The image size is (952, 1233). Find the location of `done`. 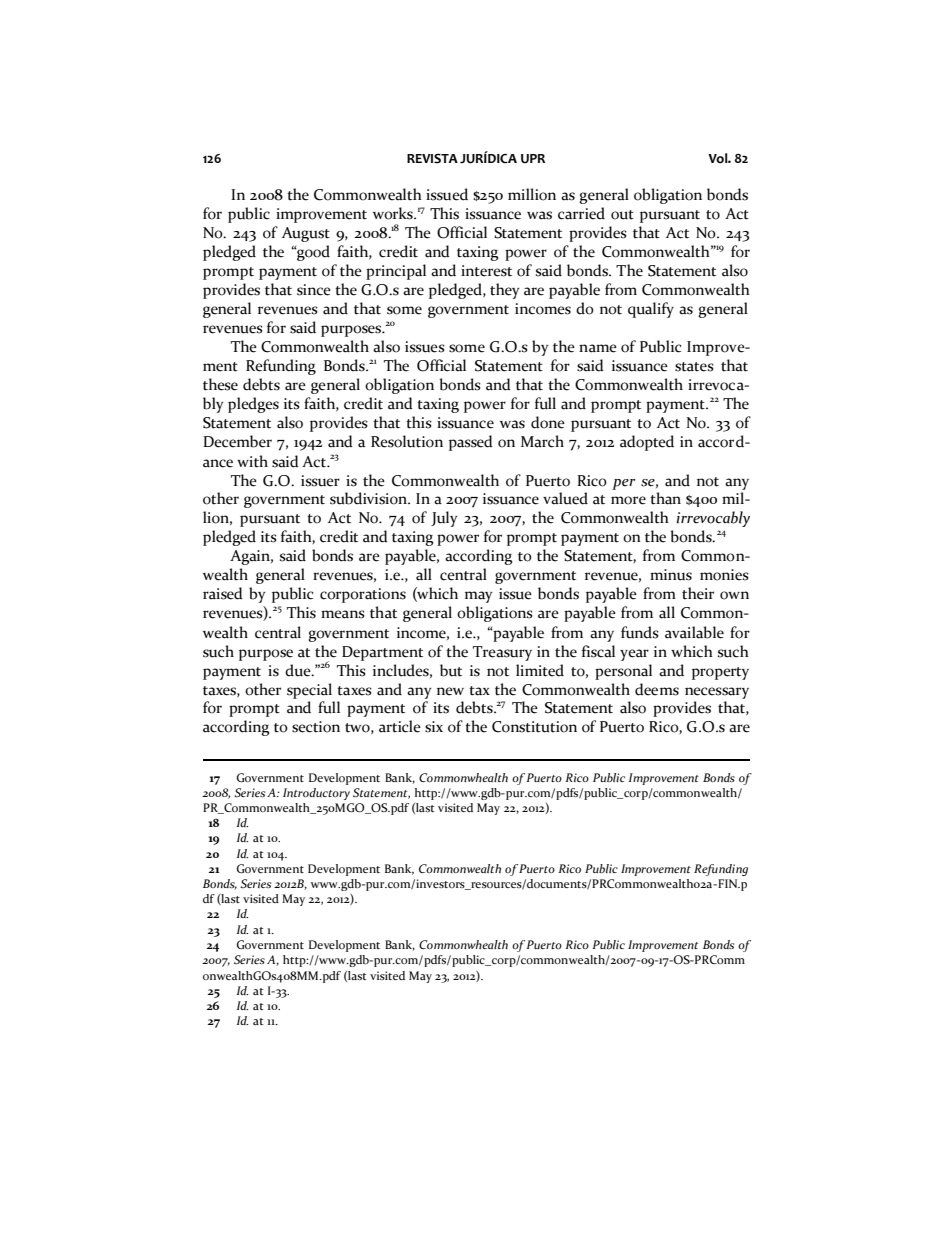

done is located at coordinates (548, 422).
